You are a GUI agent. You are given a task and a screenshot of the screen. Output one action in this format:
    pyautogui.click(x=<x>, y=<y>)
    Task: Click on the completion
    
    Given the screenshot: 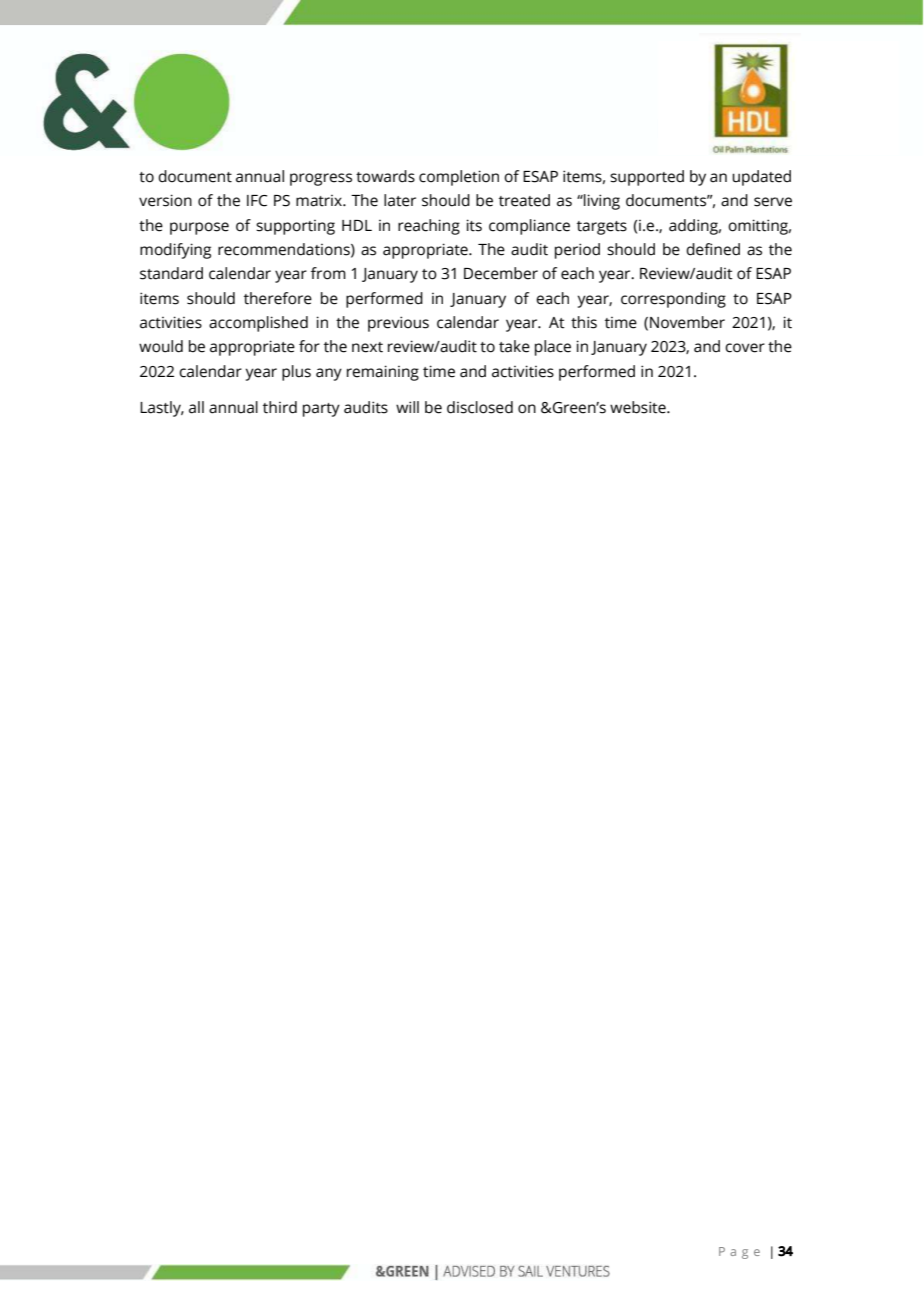 What is the action you would take?
    pyautogui.click(x=459, y=178)
